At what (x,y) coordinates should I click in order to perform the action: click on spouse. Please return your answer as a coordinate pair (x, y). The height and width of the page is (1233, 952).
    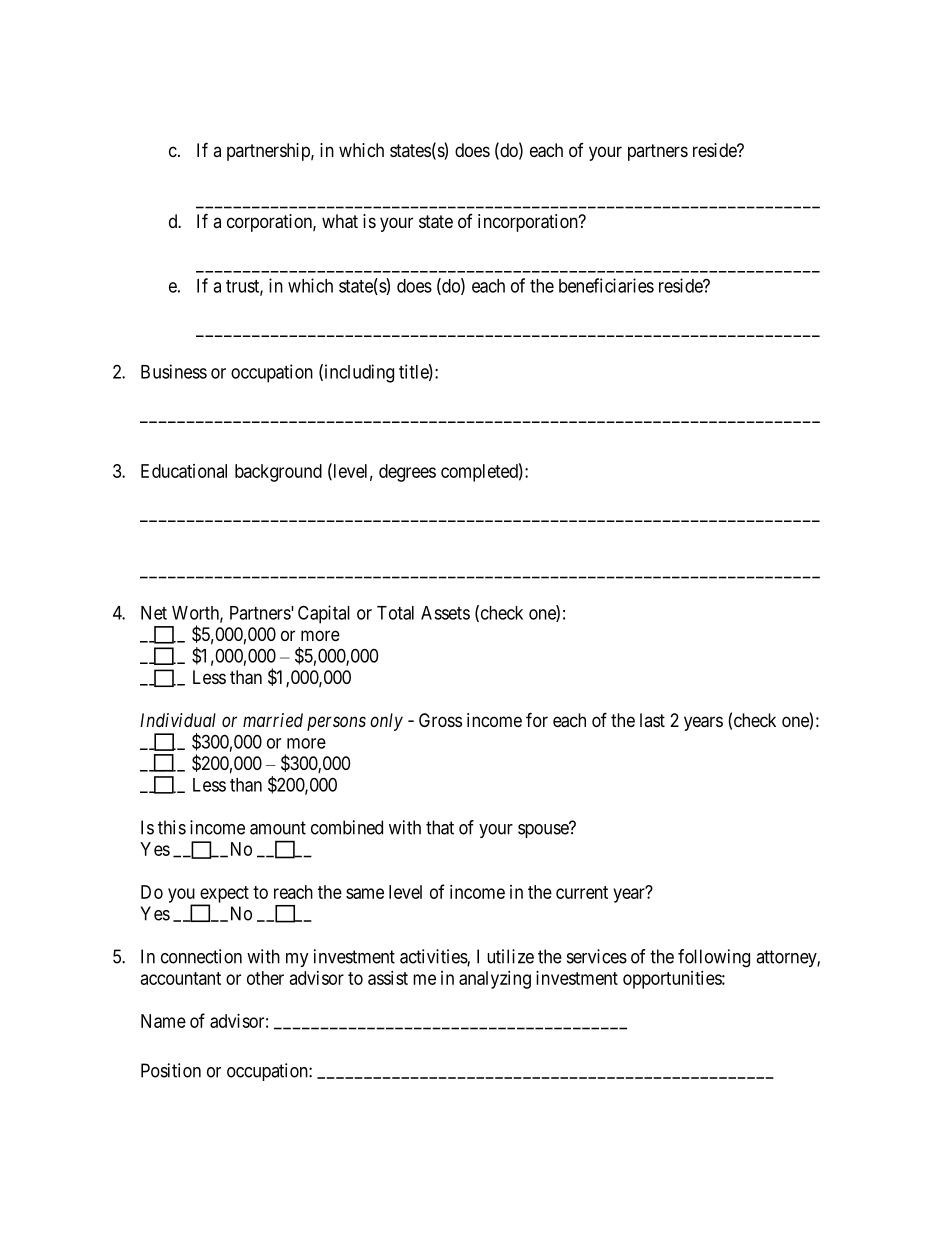
    Looking at the image, I should click on (544, 830).
